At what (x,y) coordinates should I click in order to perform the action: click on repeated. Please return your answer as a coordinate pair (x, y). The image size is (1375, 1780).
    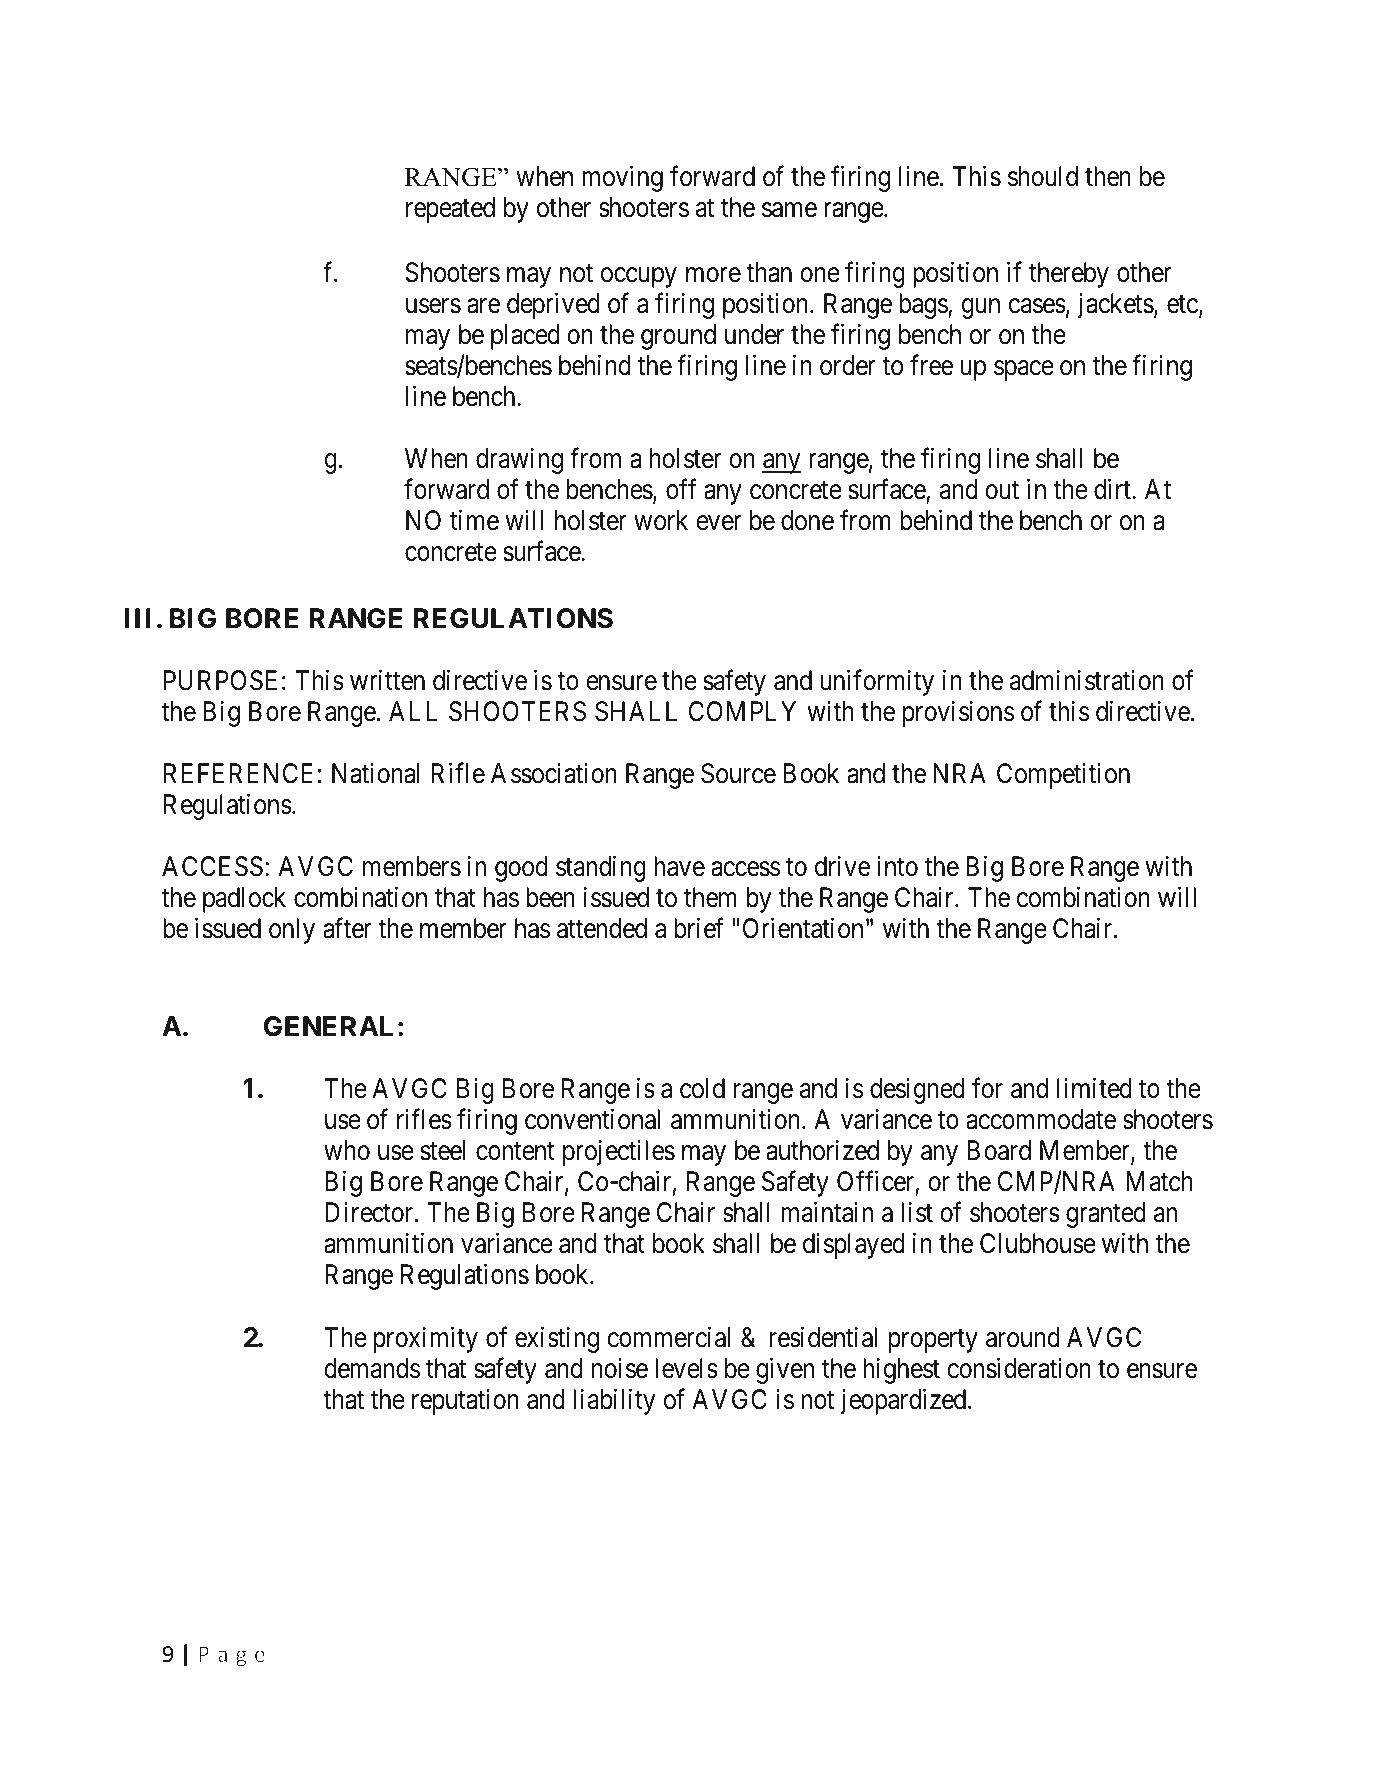
    Looking at the image, I should click on (450, 210).
